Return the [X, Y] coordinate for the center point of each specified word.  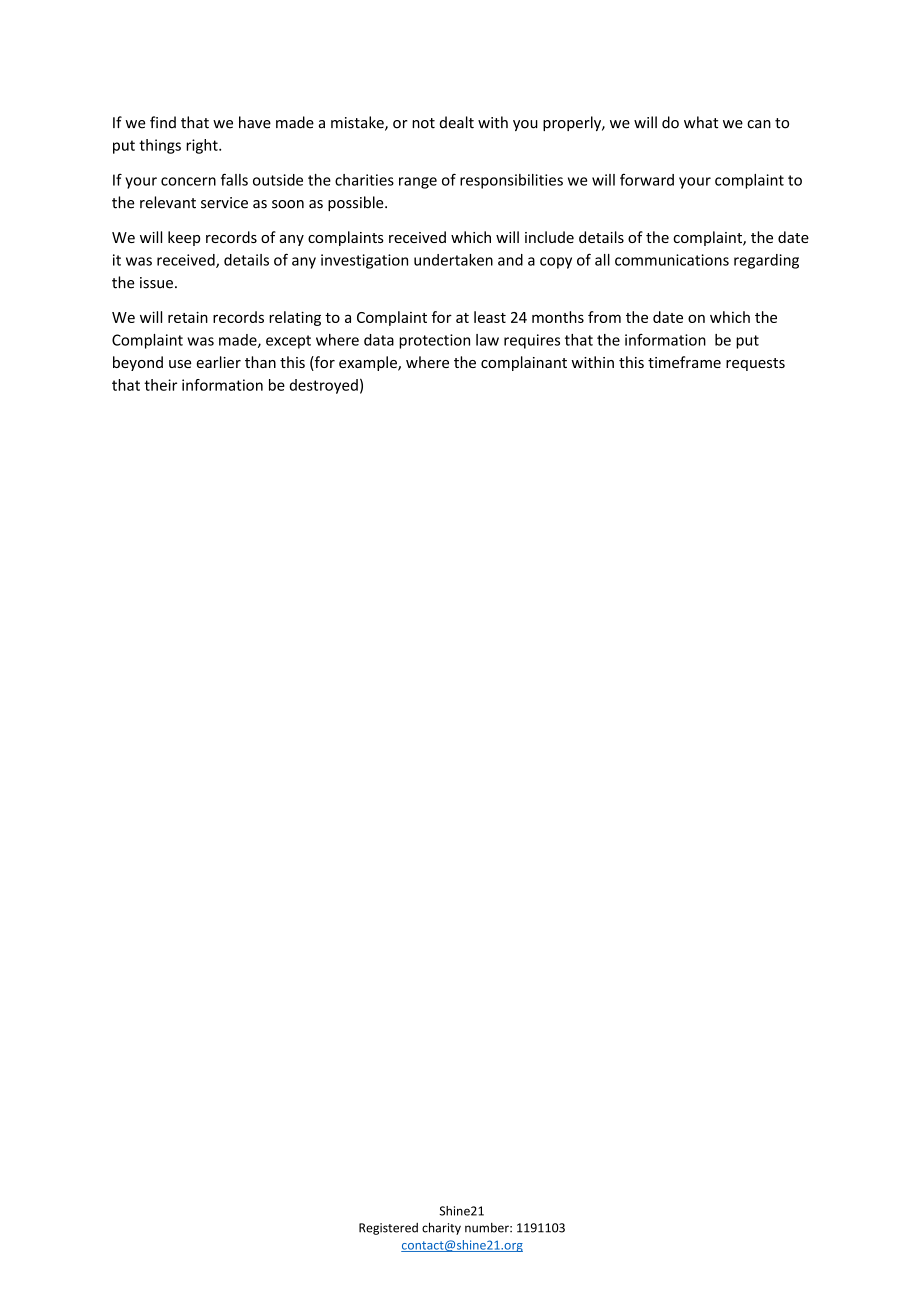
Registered [388, 1229]
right [203, 146]
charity [441, 1228]
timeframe [684, 362]
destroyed [324, 386]
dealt [457, 122]
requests [755, 364]
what [701, 122]
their [160, 385]
